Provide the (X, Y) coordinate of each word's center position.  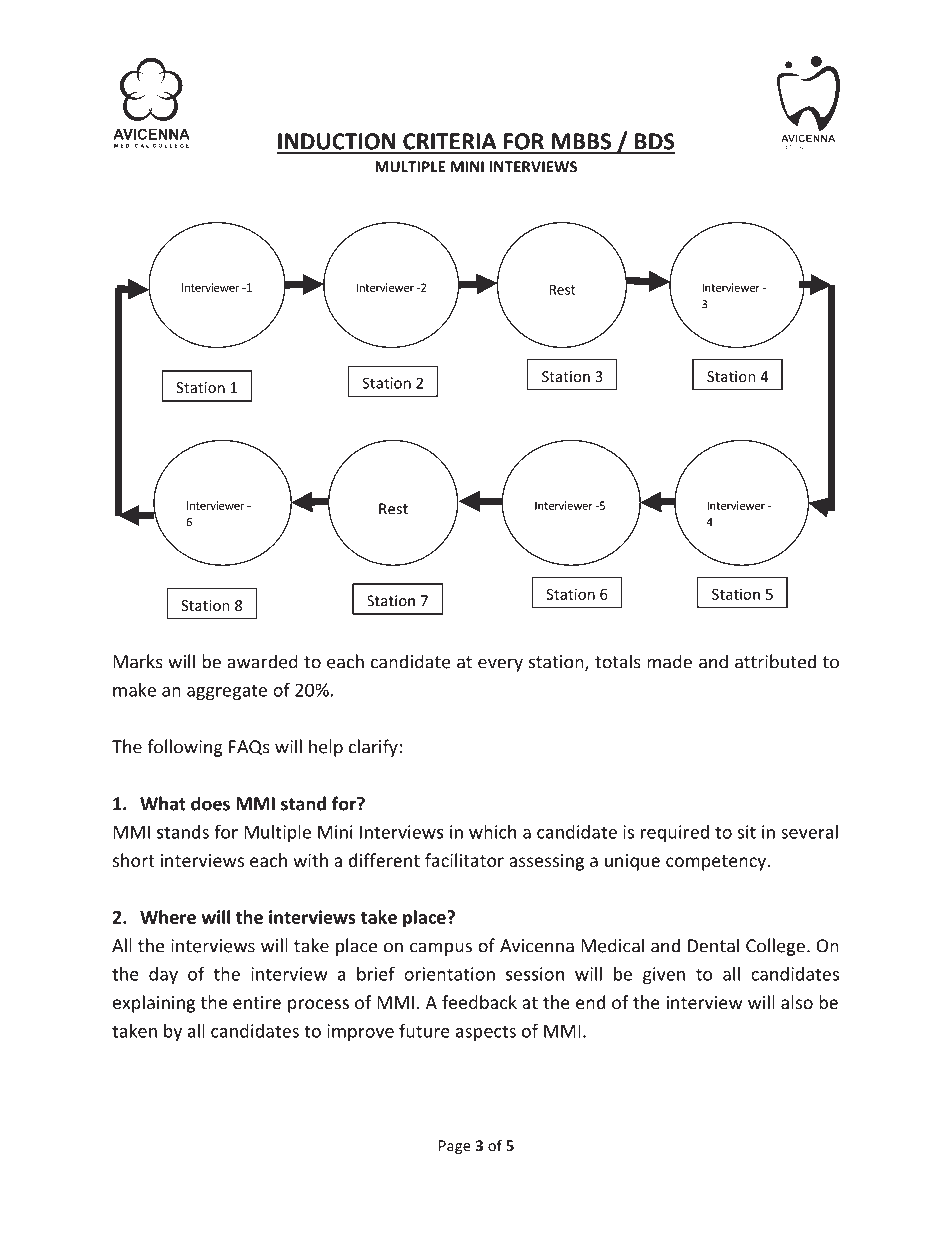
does (210, 803)
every (500, 665)
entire (257, 1002)
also (797, 1002)
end (590, 1002)
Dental (713, 945)
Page (455, 1147)
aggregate (227, 692)
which (492, 831)
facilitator (464, 860)
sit (747, 832)
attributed (775, 661)
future (424, 1030)
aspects (486, 1033)
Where (168, 917)
